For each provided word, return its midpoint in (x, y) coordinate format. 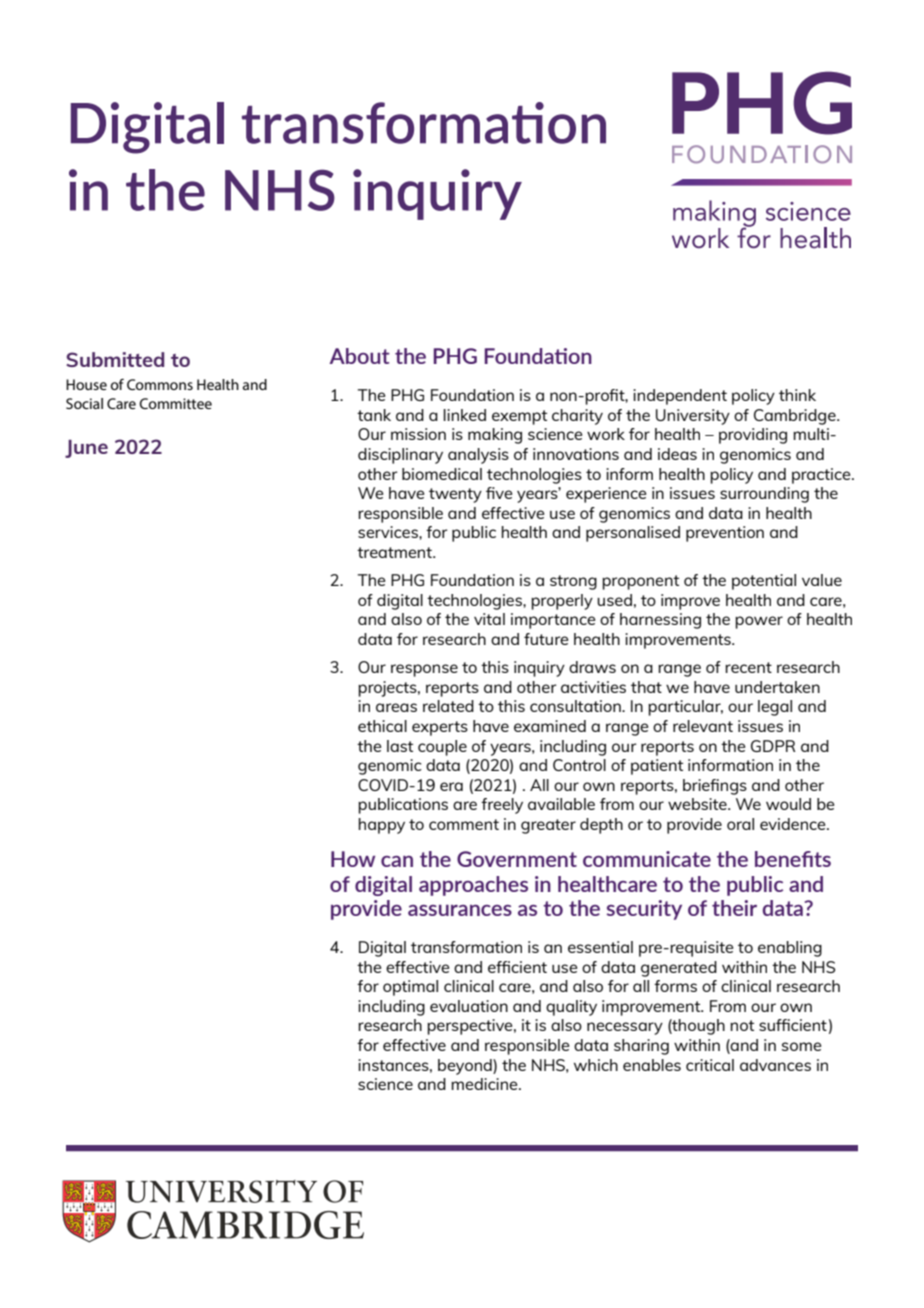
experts (440, 728)
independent (680, 397)
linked (464, 415)
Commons (160, 384)
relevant (703, 726)
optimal (410, 988)
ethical (382, 726)
